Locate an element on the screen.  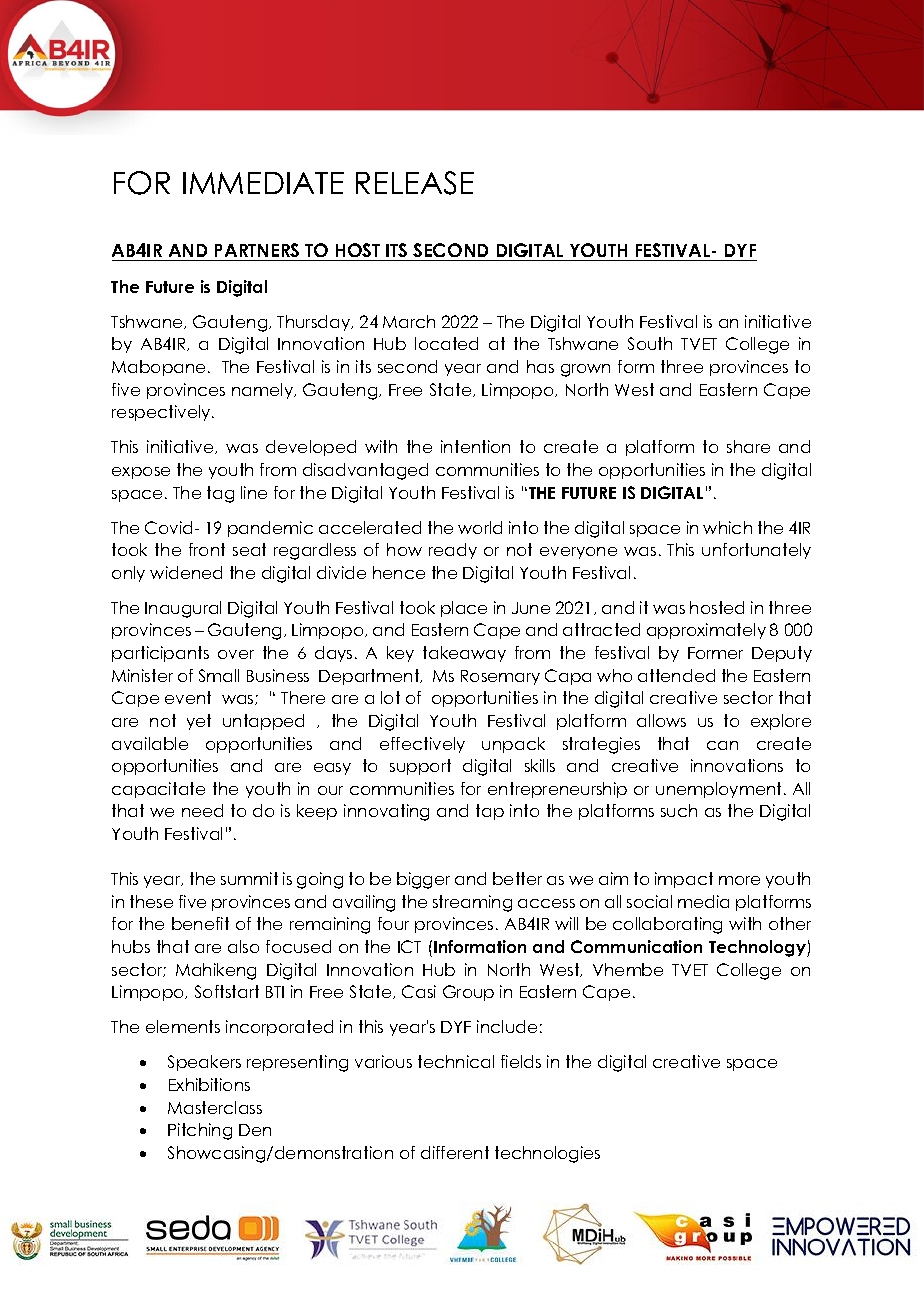
South is located at coordinates (650, 343).
